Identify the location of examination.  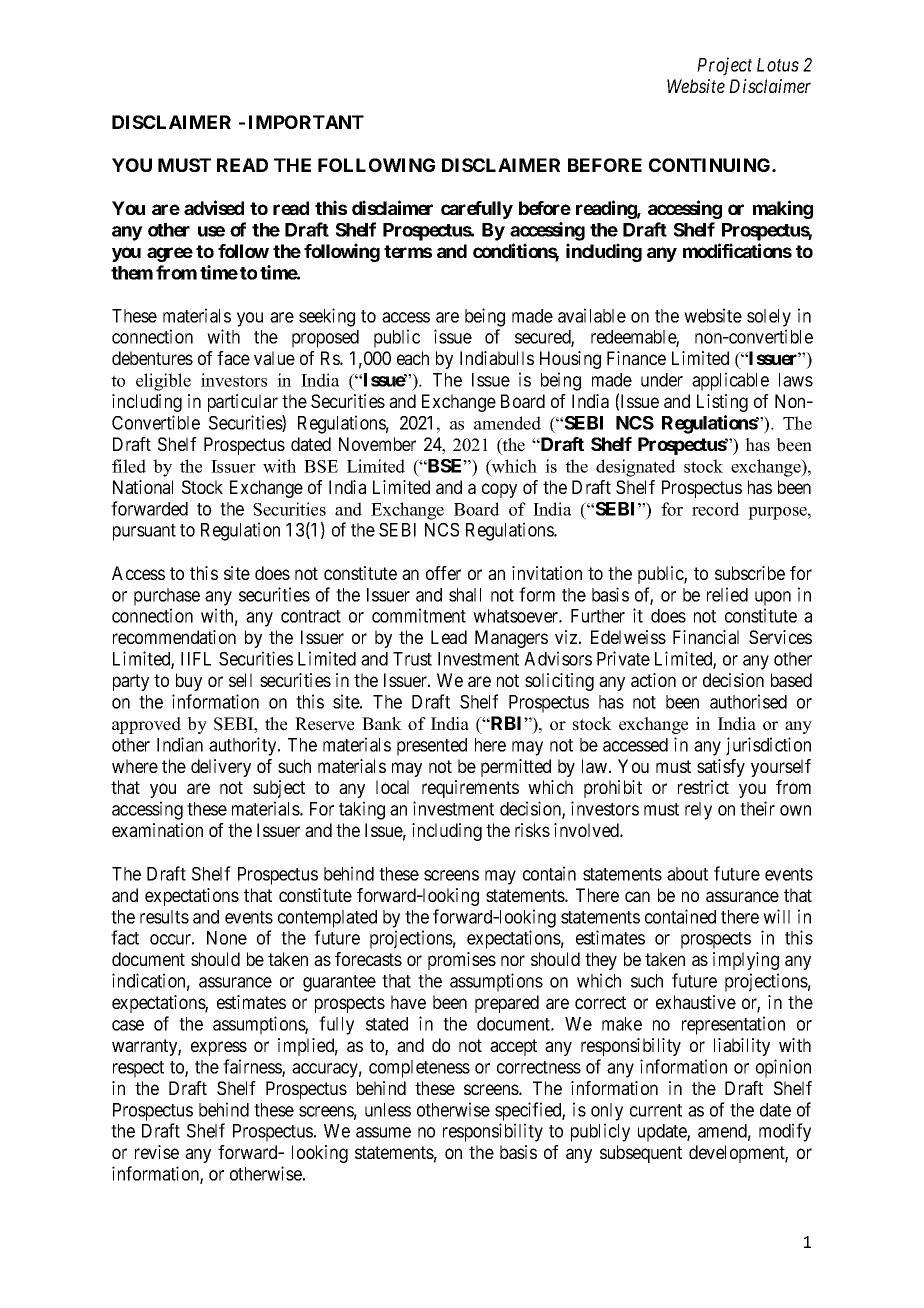
(157, 830).
